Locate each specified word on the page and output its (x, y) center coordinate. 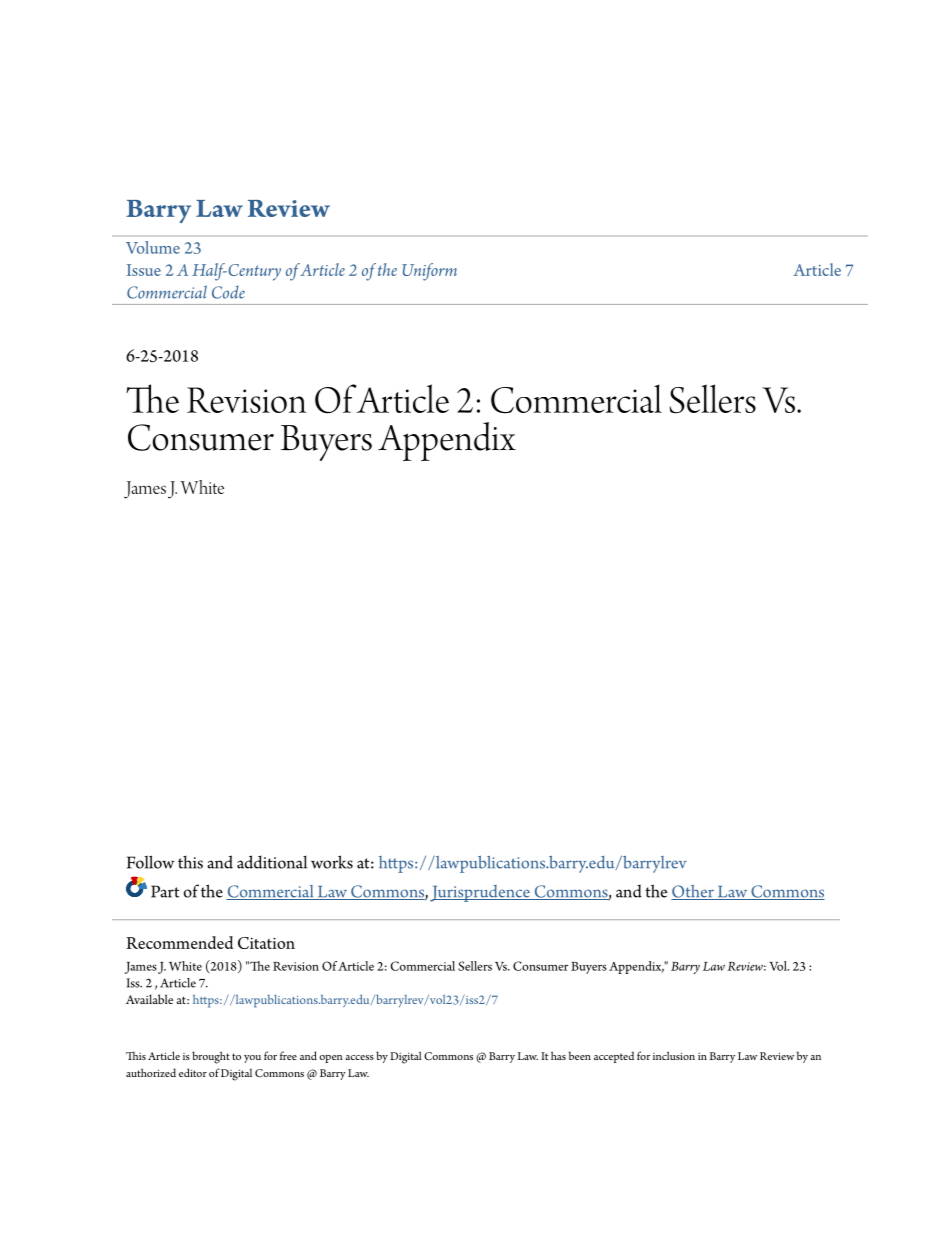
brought (211, 1057)
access (359, 1057)
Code (228, 292)
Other (693, 892)
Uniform (429, 272)
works (332, 862)
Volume (153, 247)
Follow (151, 862)
